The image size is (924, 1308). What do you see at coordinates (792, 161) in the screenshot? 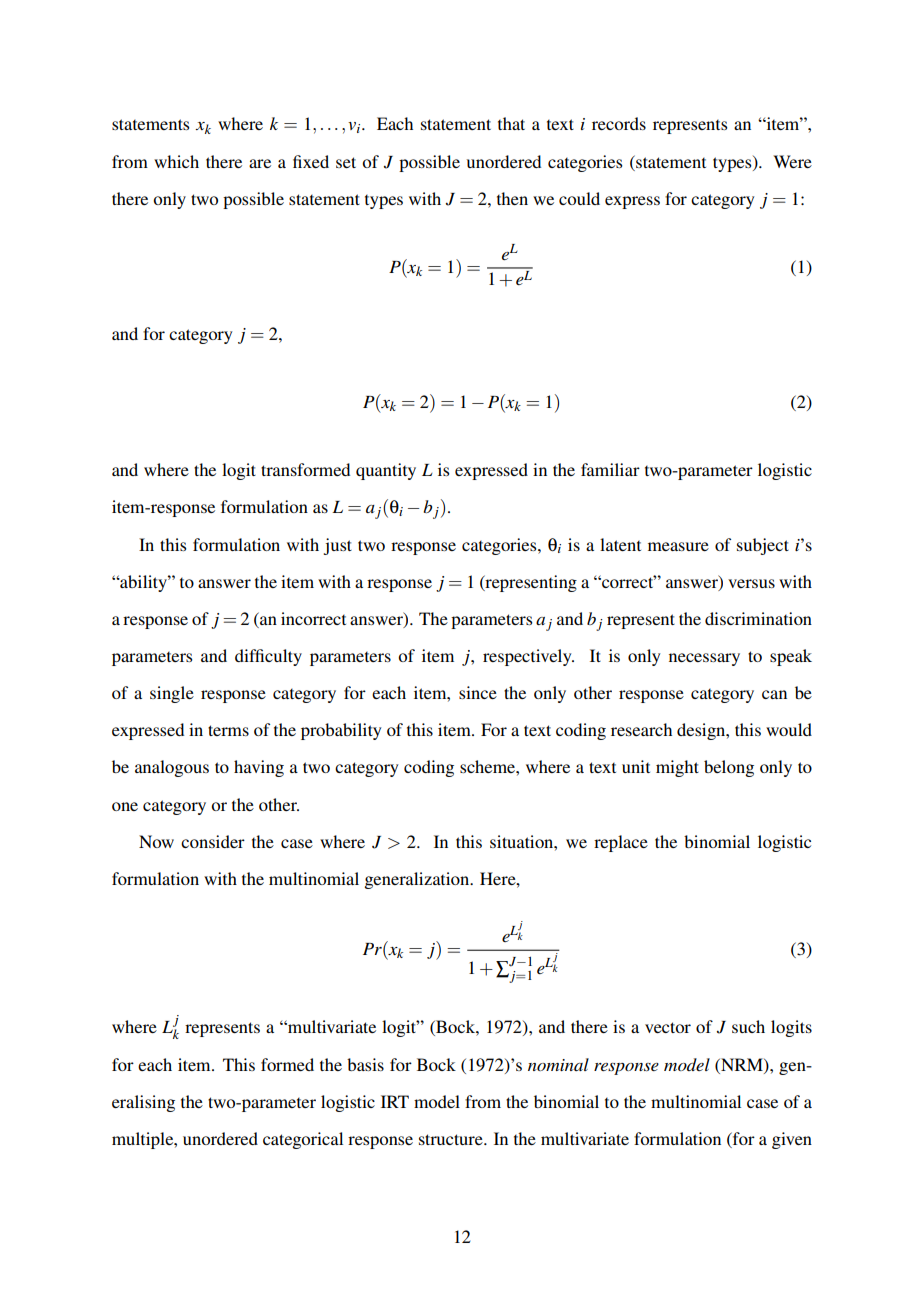
I see `Were` at bounding box center [792, 161].
